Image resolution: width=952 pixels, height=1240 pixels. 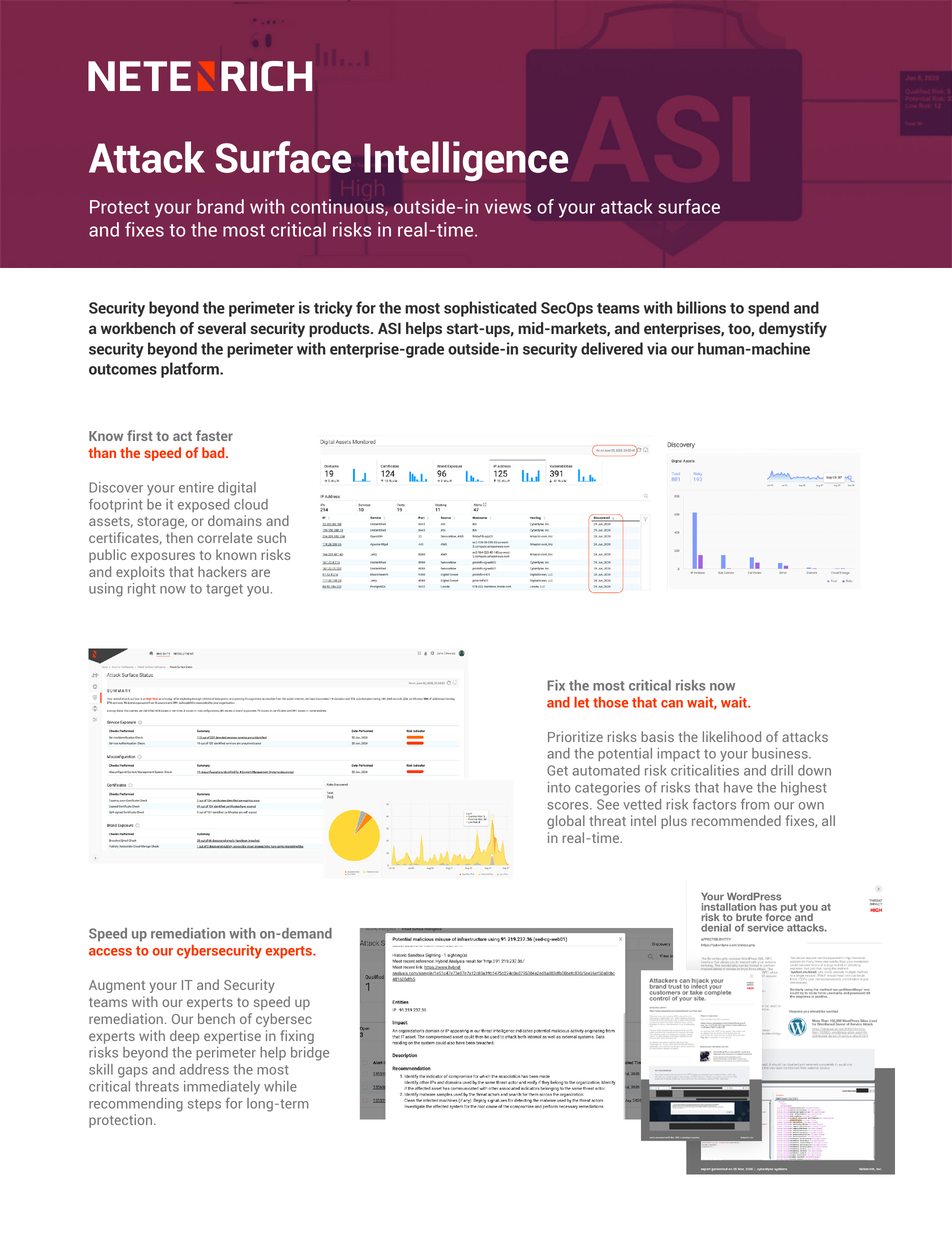 I want to click on into, so click(x=559, y=787).
